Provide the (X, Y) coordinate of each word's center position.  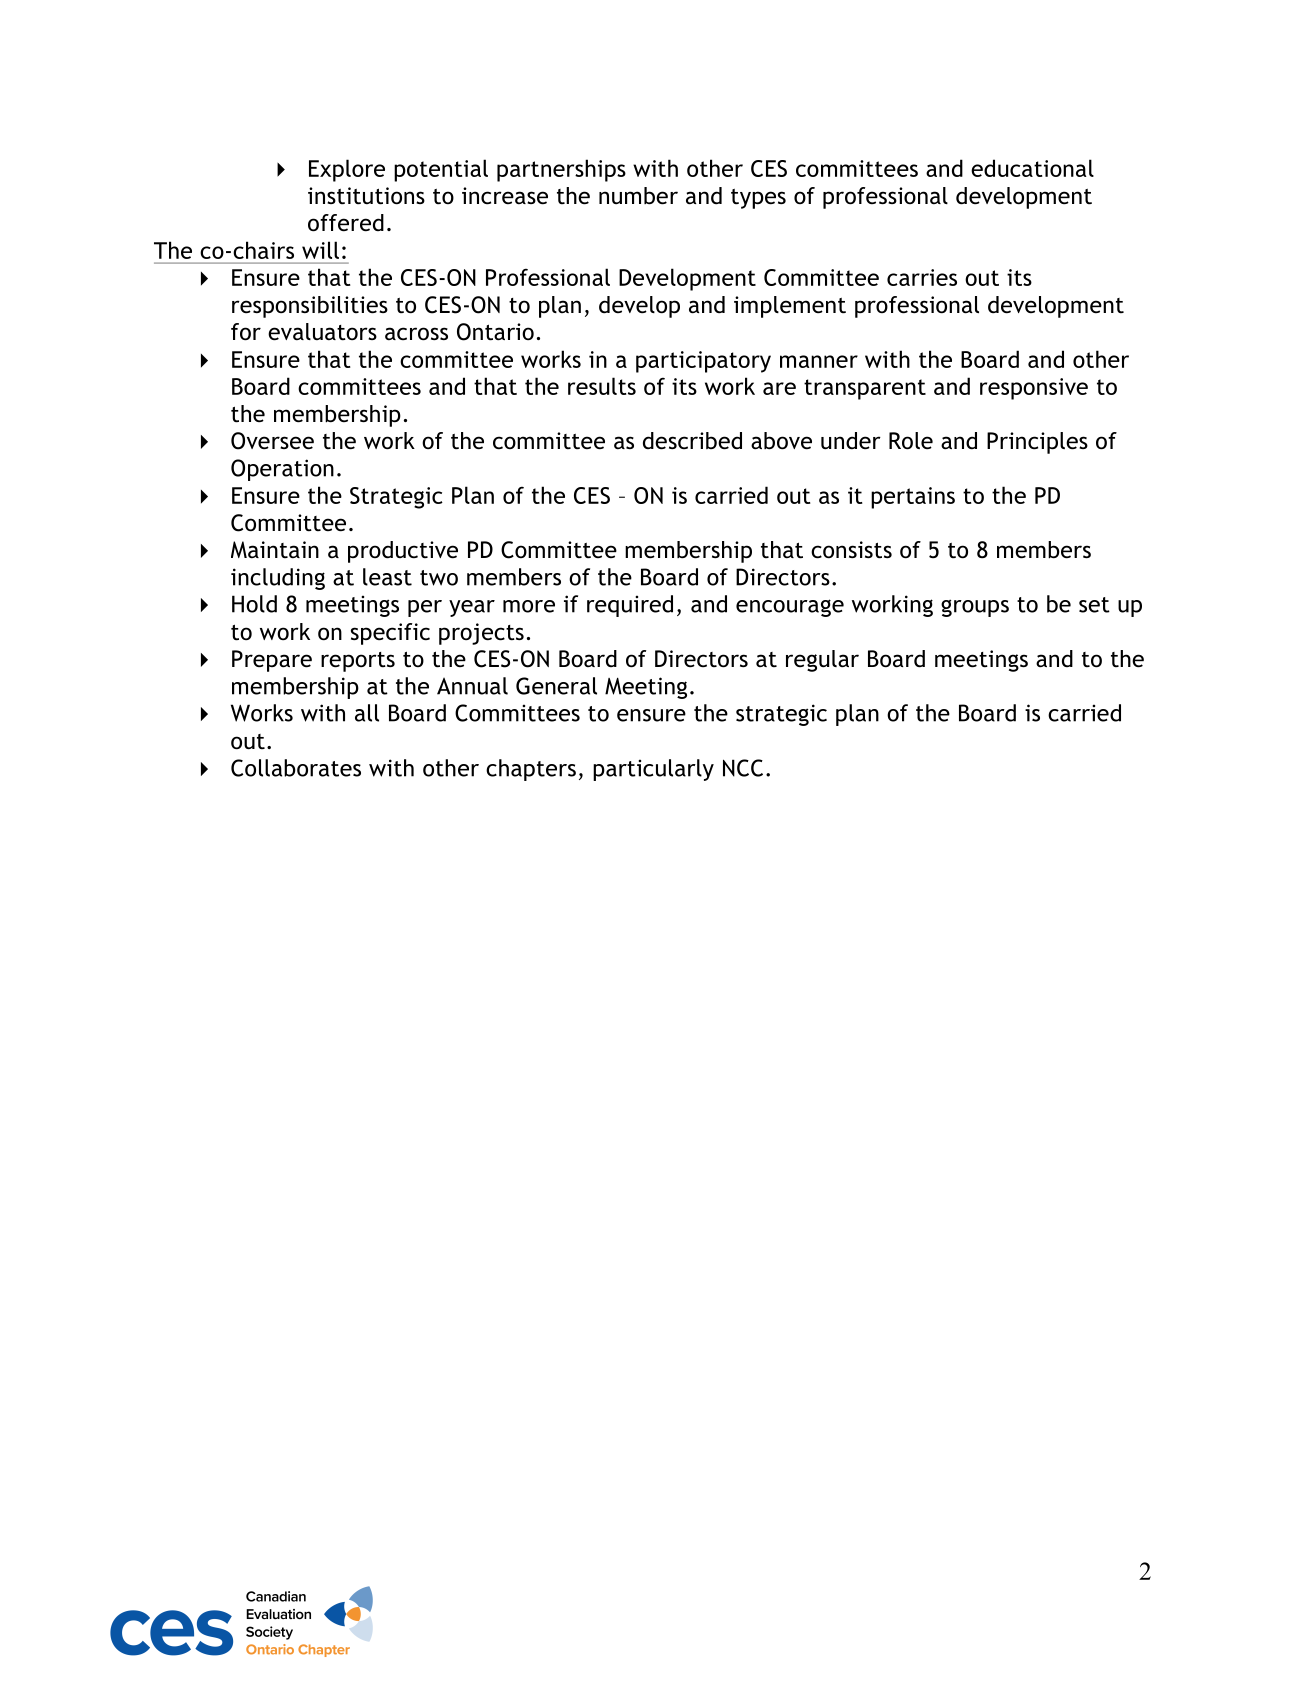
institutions (366, 196)
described (692, 441)
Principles (1037, 443)
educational (1032, 168)
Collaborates (296, 768)
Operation (282, 470)
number (638, 196)
